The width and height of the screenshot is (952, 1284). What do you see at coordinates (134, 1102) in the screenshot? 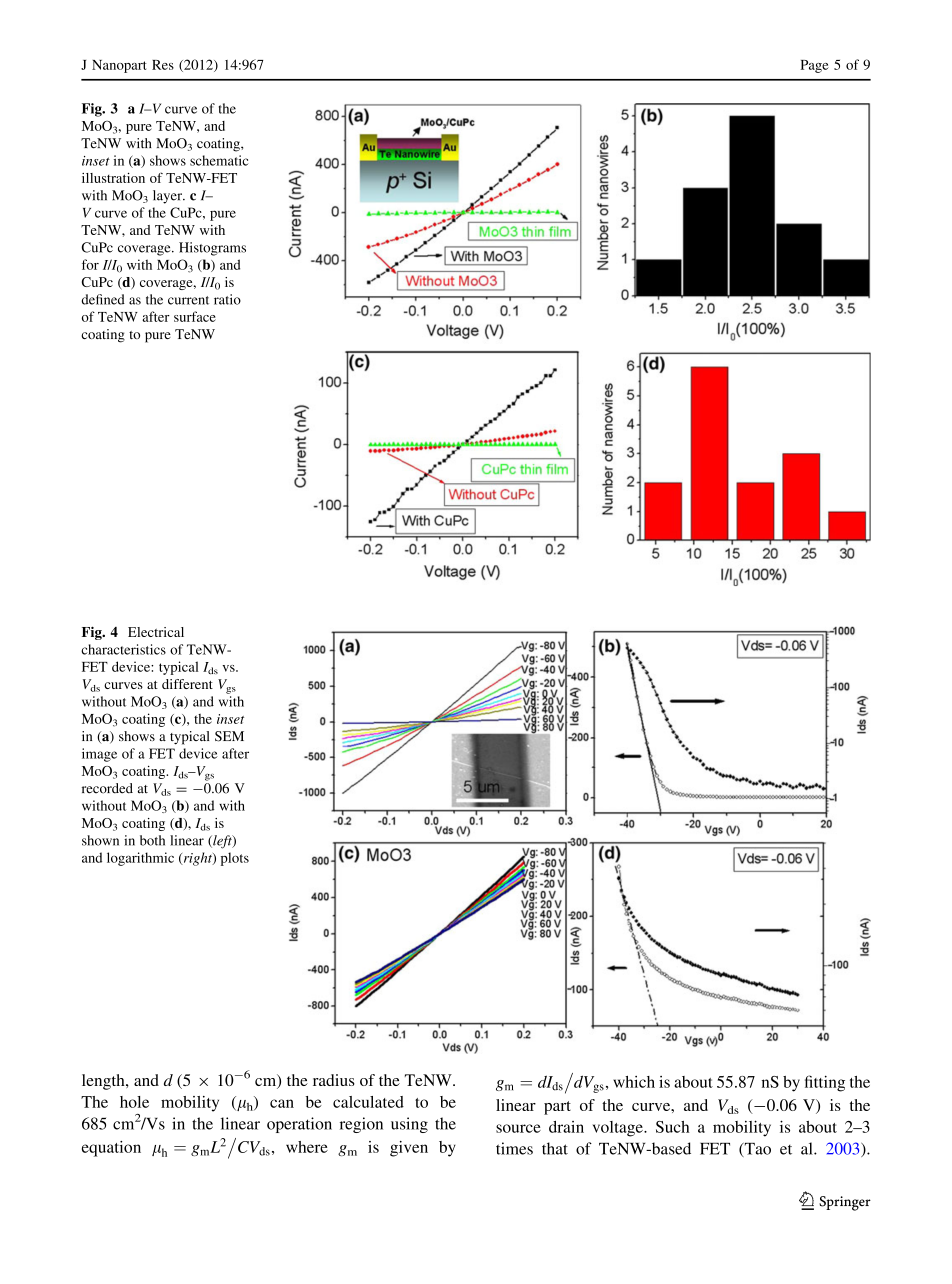
I see `hole` at bounding box center [134, 1102].
